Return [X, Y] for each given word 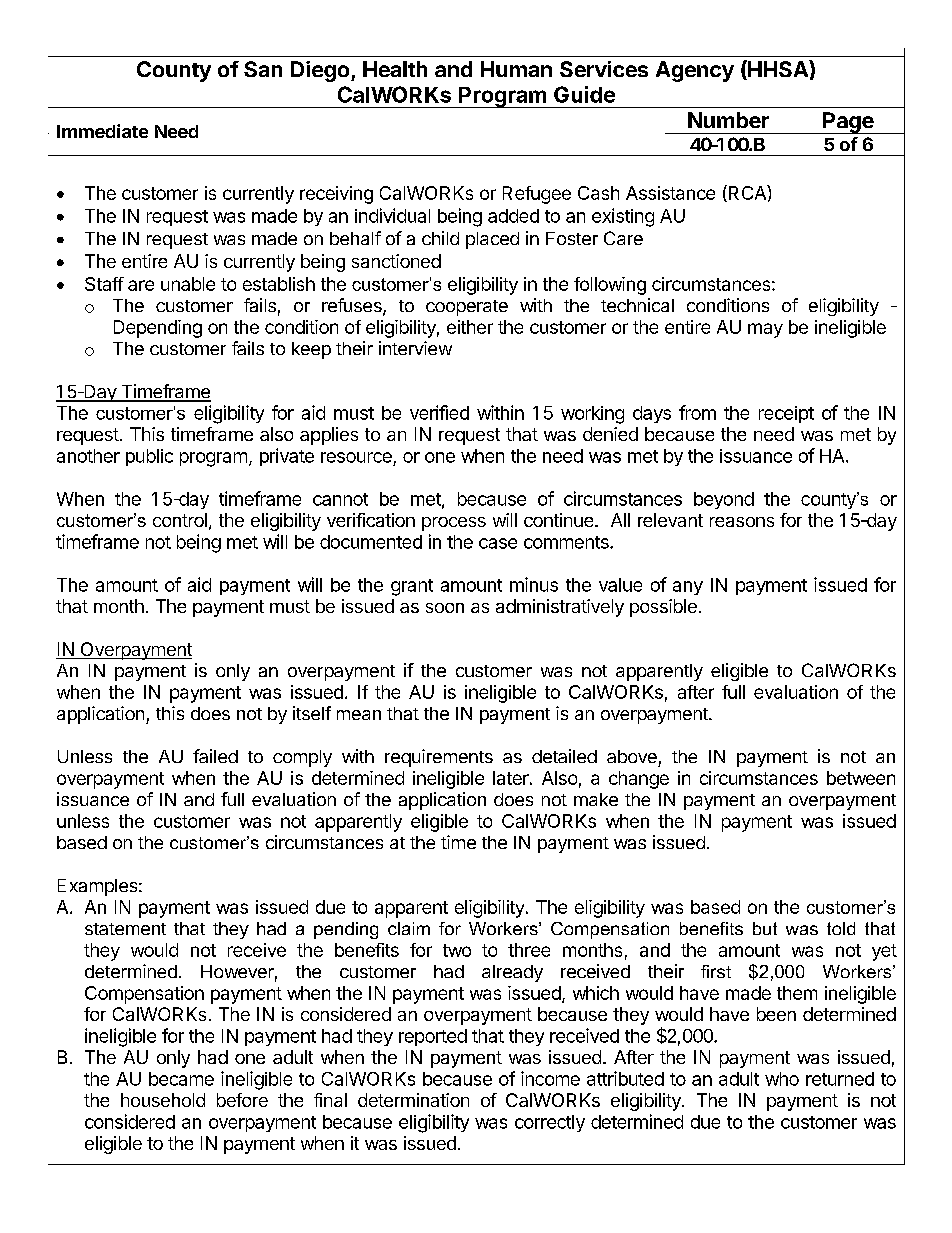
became [181, 1079]
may [765, 330]
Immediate [102, 131]
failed [215, 756]
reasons [742, 522]
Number [728, 120]
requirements [439, 758]
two [457, 950]
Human [516, 69]
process [454, 524]
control [180, 520]
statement [125, 929]
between [861, 778]
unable [188, 284]
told [841, 928]
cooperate [467, 308]
